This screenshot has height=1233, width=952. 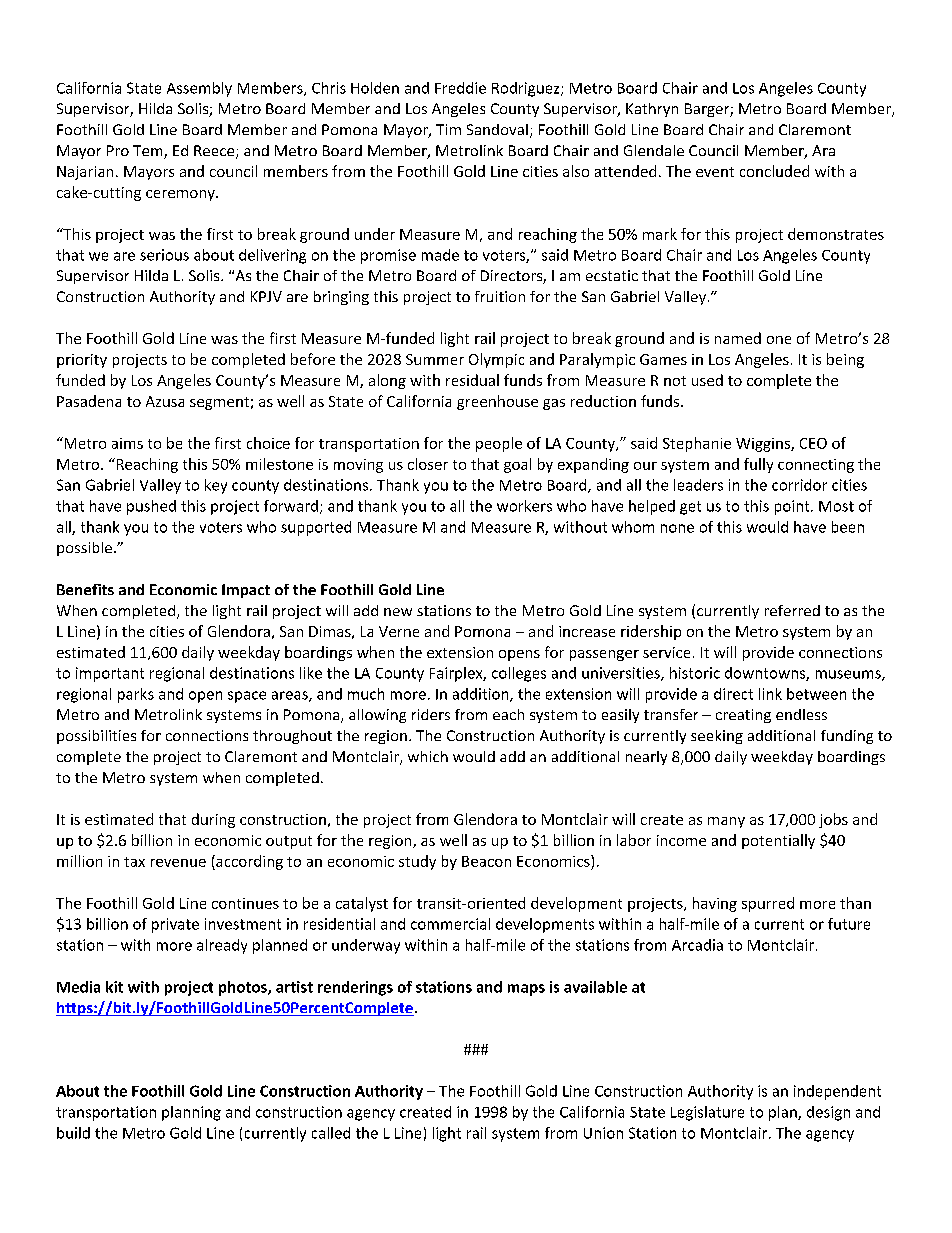 I want to click on new, so click(x=398, y=612).
